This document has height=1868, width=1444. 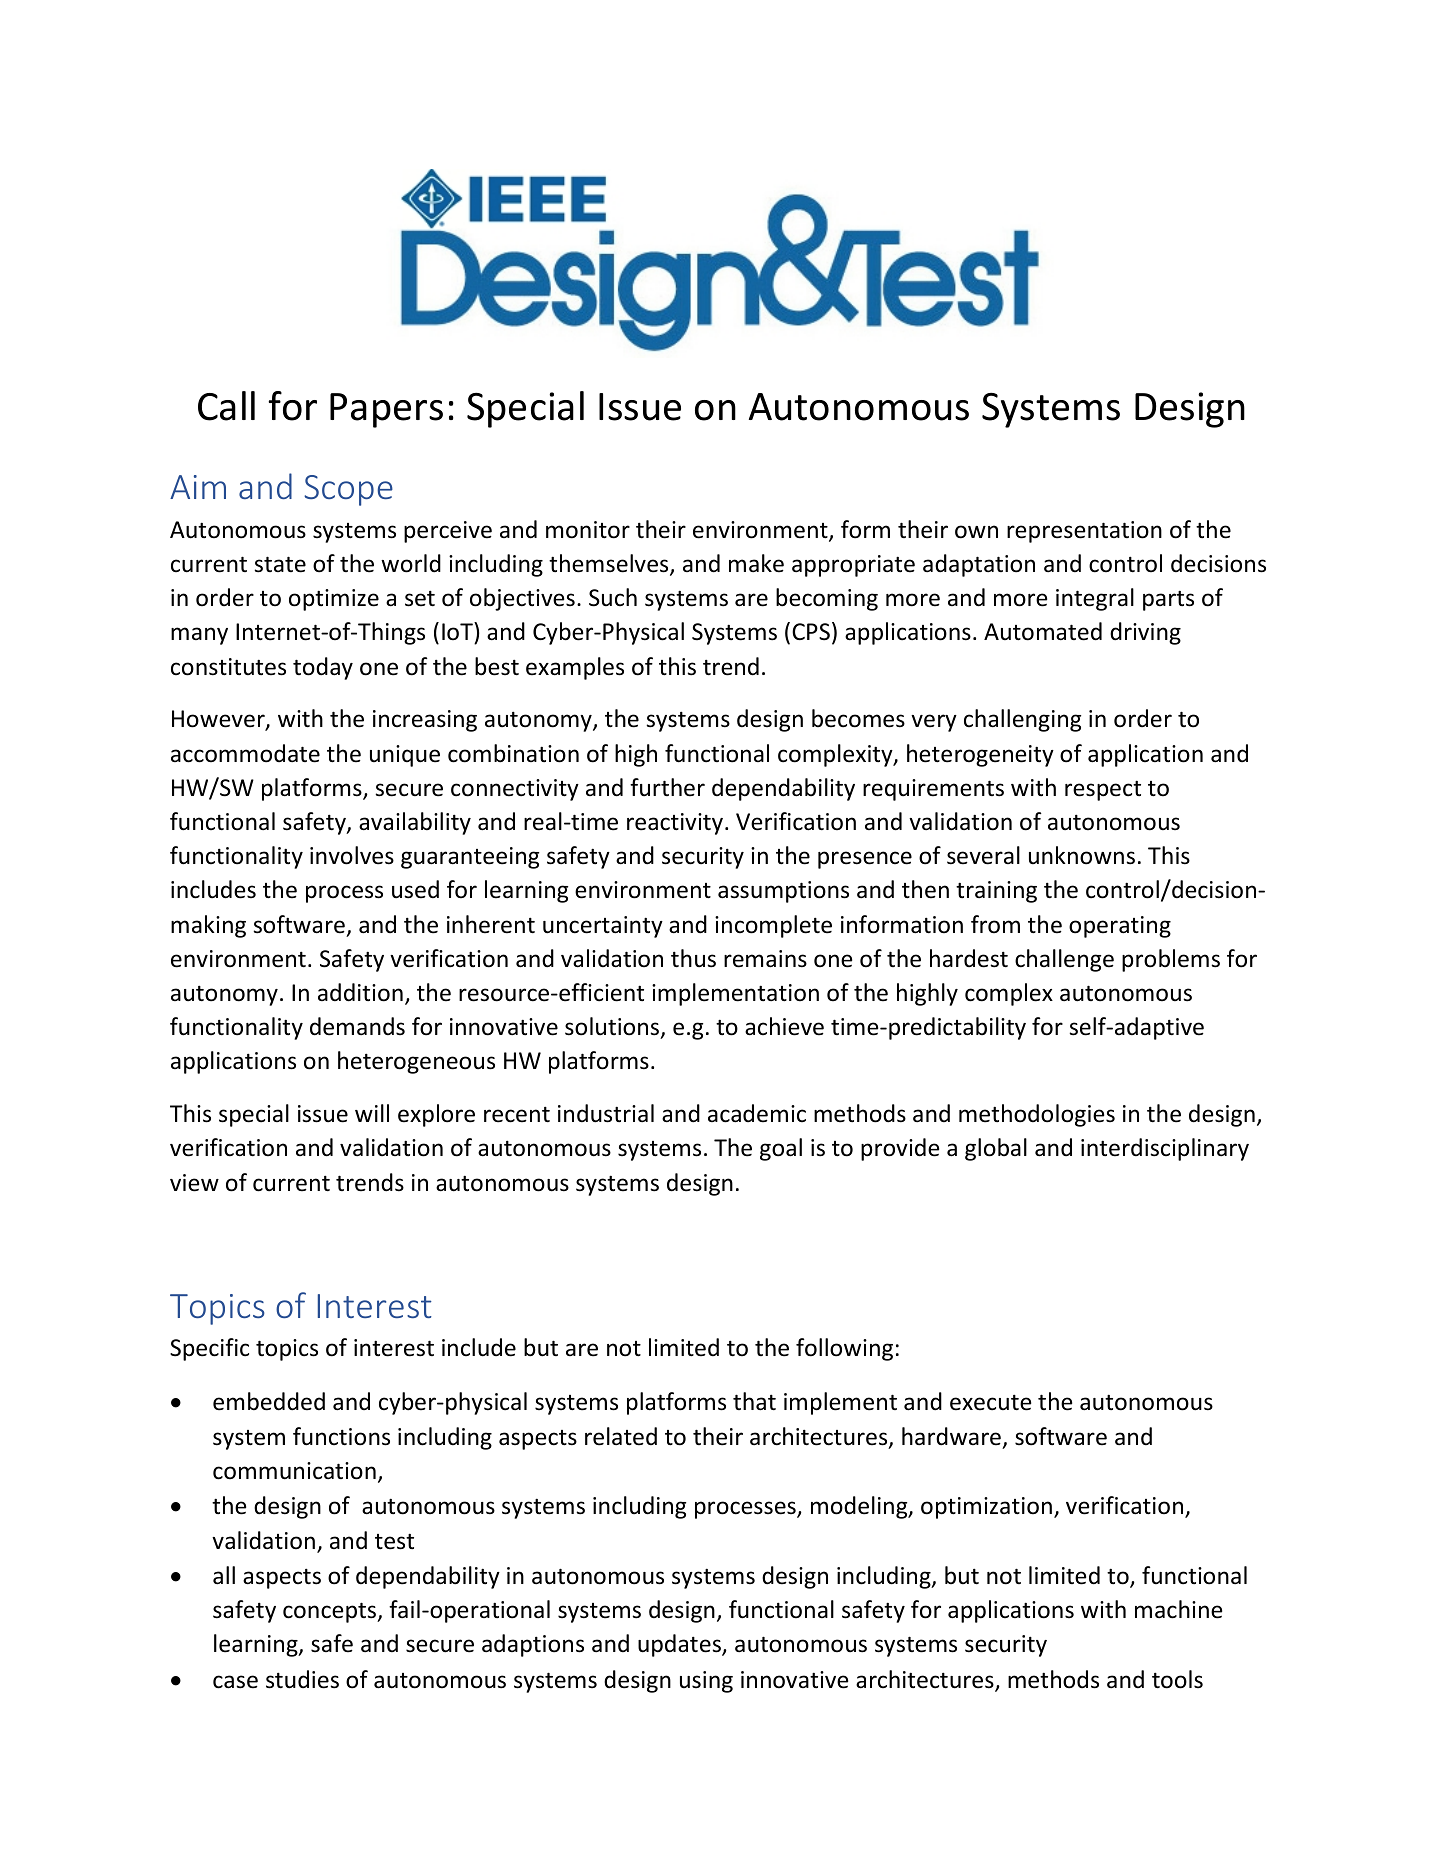 What do you see at coordinates (352, 855) in the document?
I see `involves` at bounding box center [352, 855].
